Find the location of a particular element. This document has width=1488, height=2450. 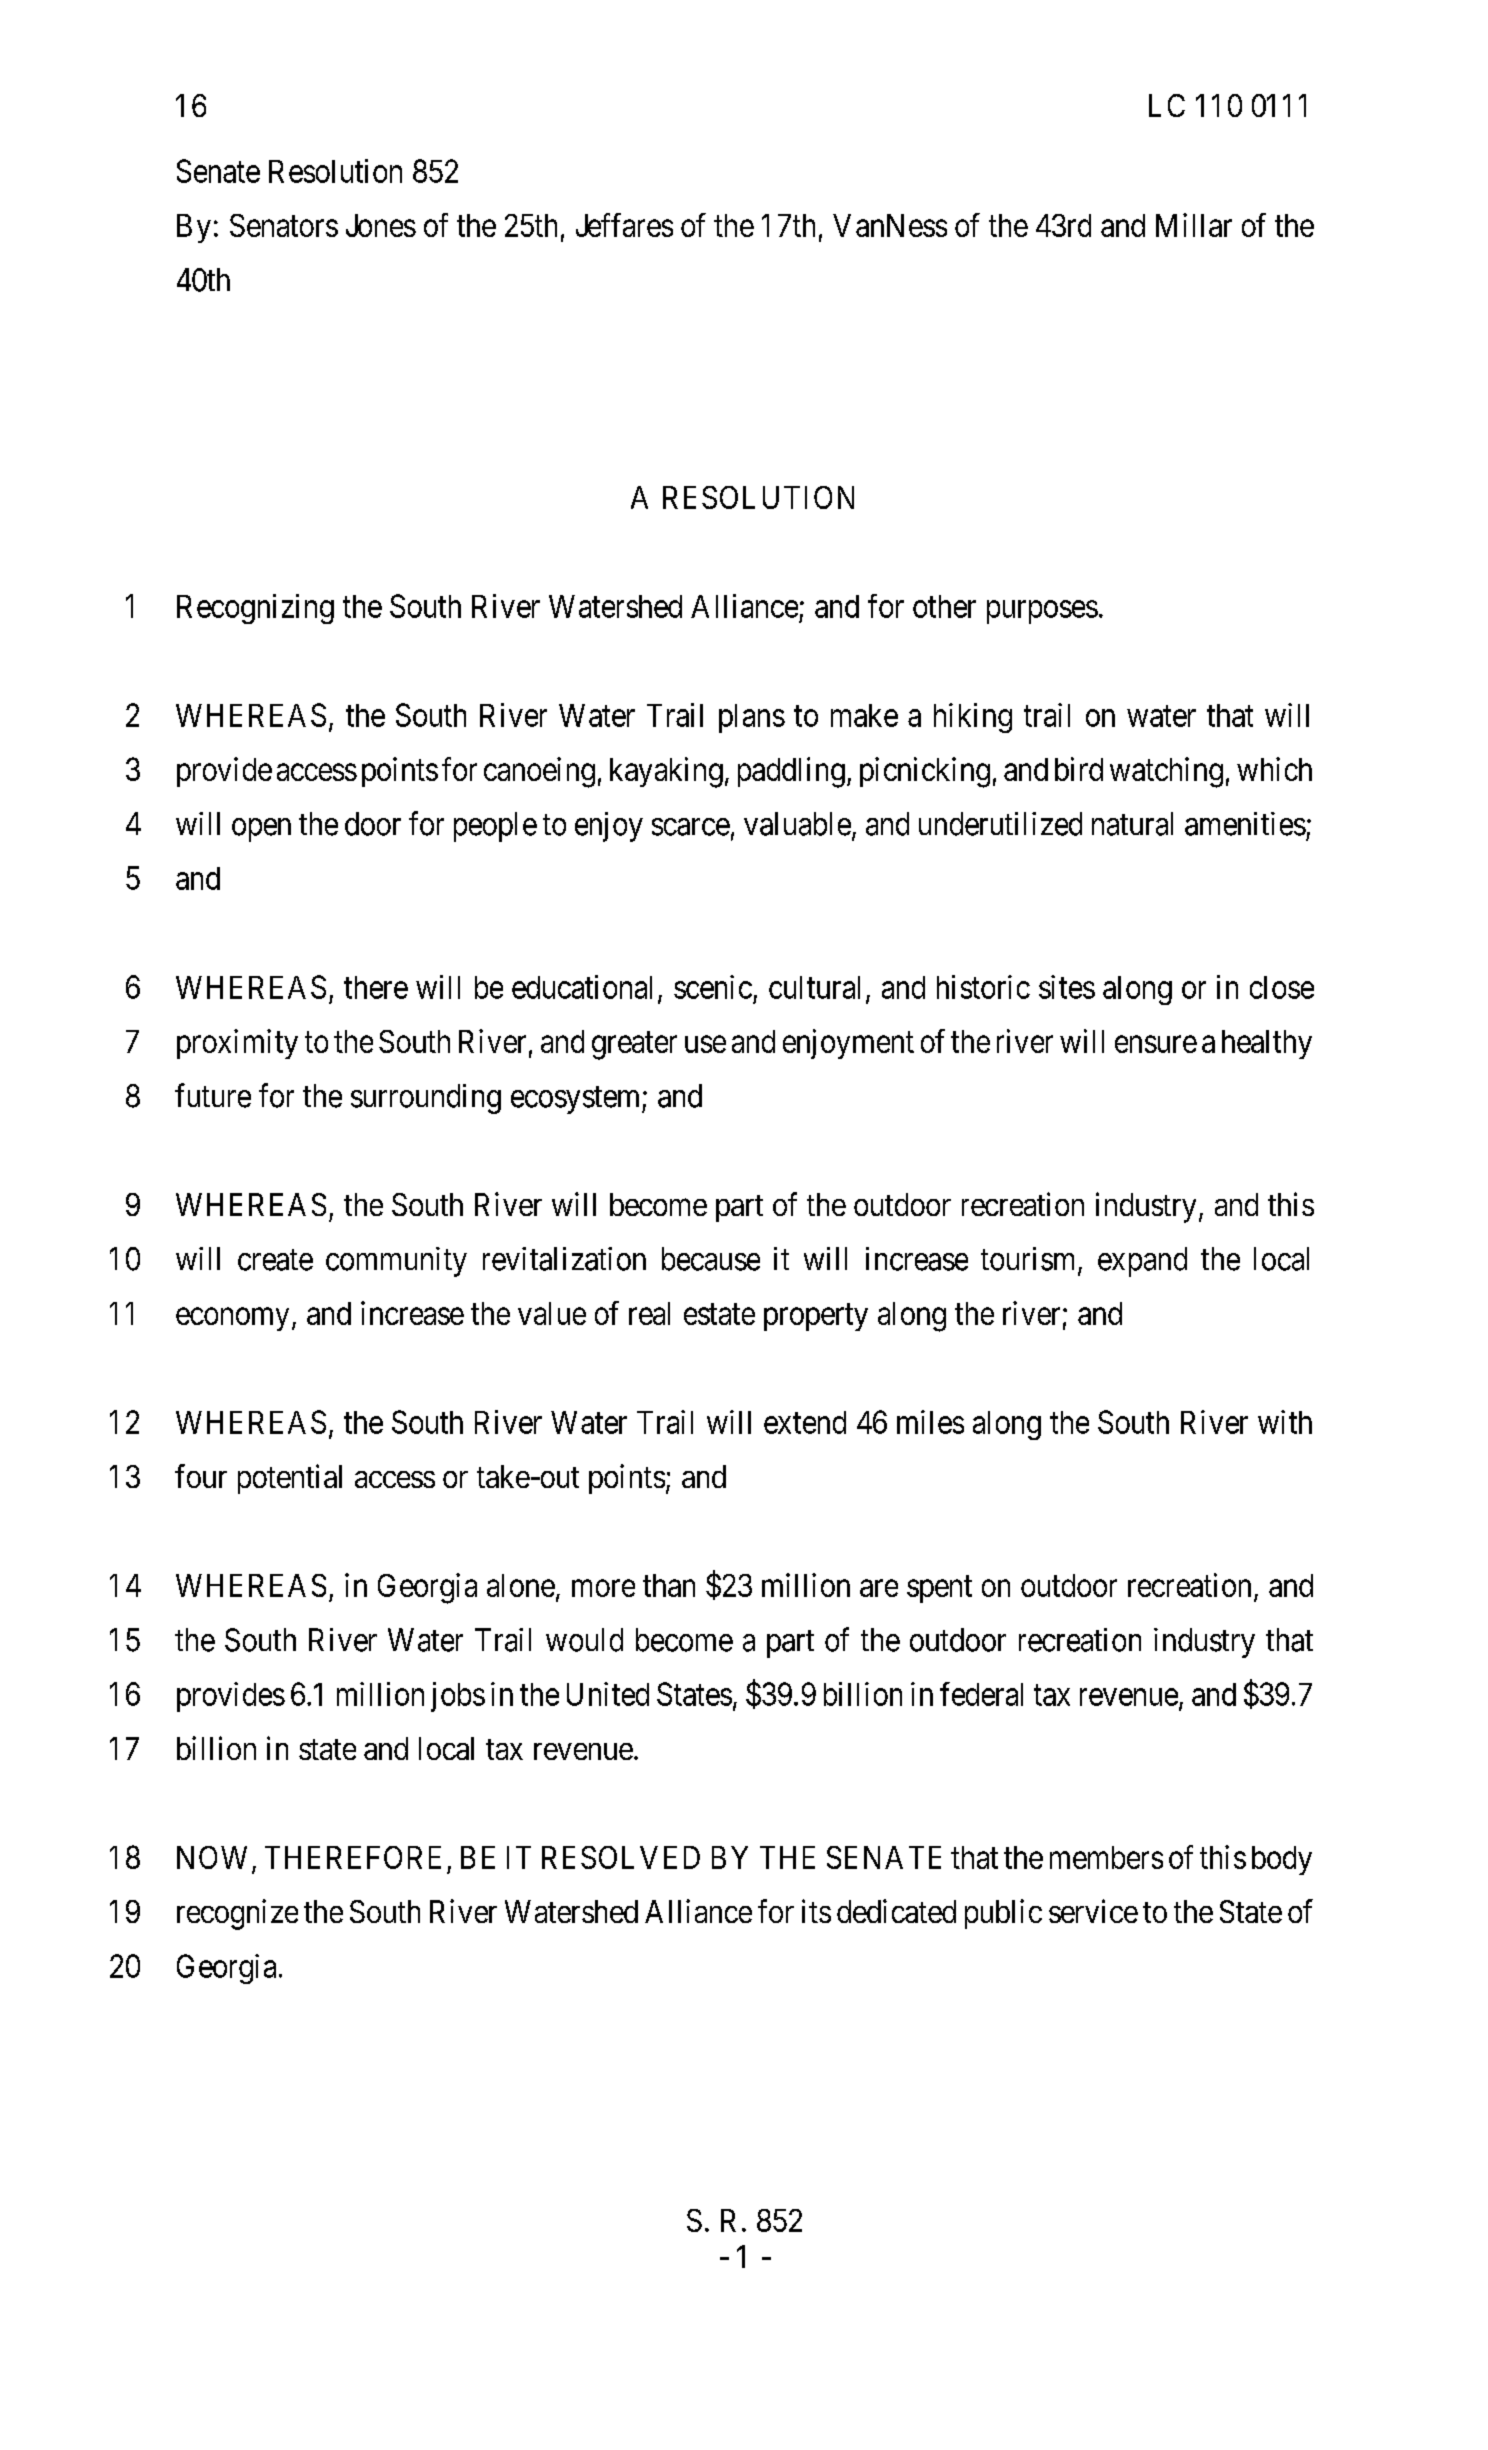

expand is located at coordinates (1142, 1262).
